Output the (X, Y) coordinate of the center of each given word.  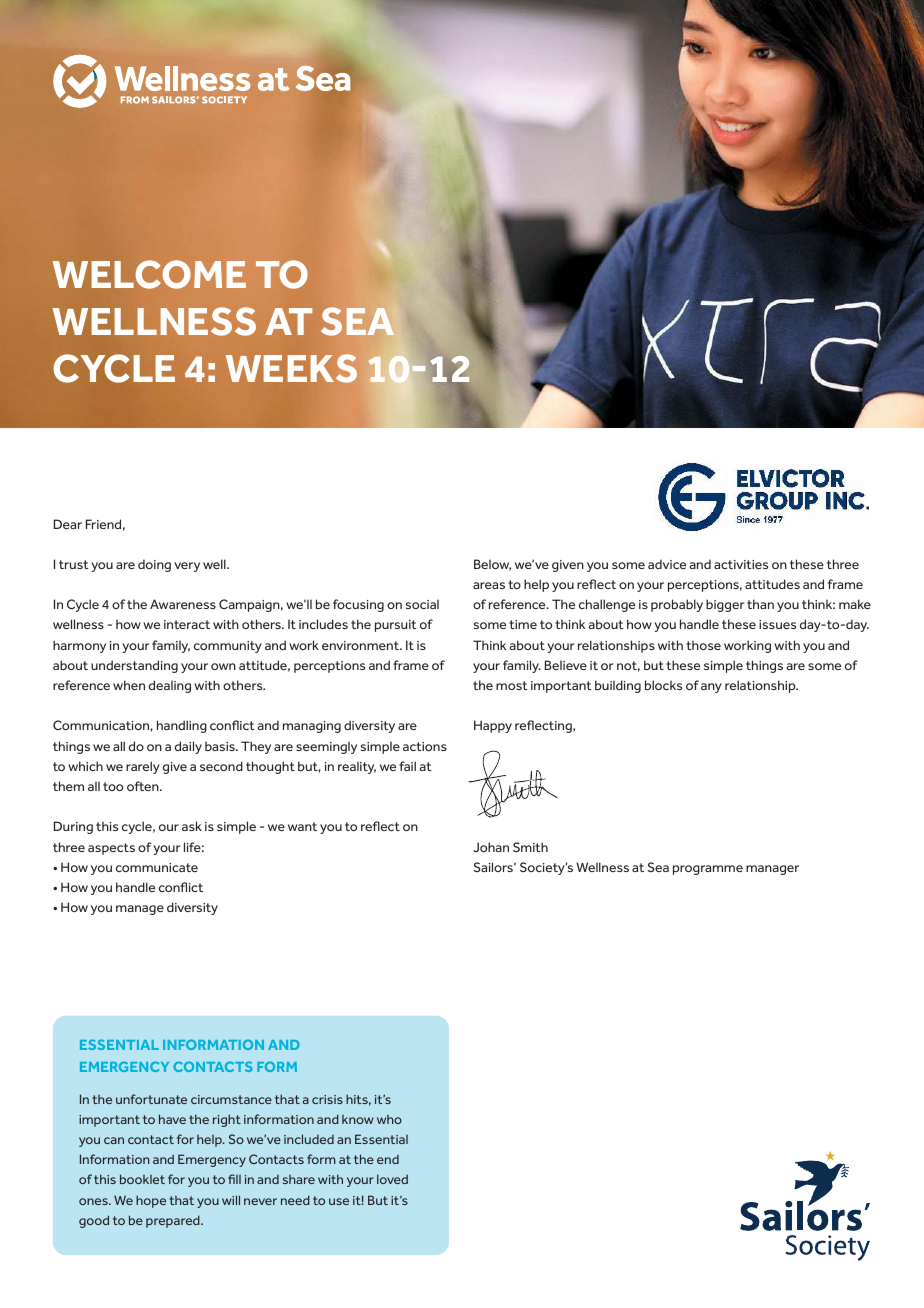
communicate (157, 867)
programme (708, 870)
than (760, 604)
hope (151, 1201)
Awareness (183, 604)
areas (489, 585)
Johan (491, 847)
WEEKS (291, 368)
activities (741, 564)
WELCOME (149, 274)
